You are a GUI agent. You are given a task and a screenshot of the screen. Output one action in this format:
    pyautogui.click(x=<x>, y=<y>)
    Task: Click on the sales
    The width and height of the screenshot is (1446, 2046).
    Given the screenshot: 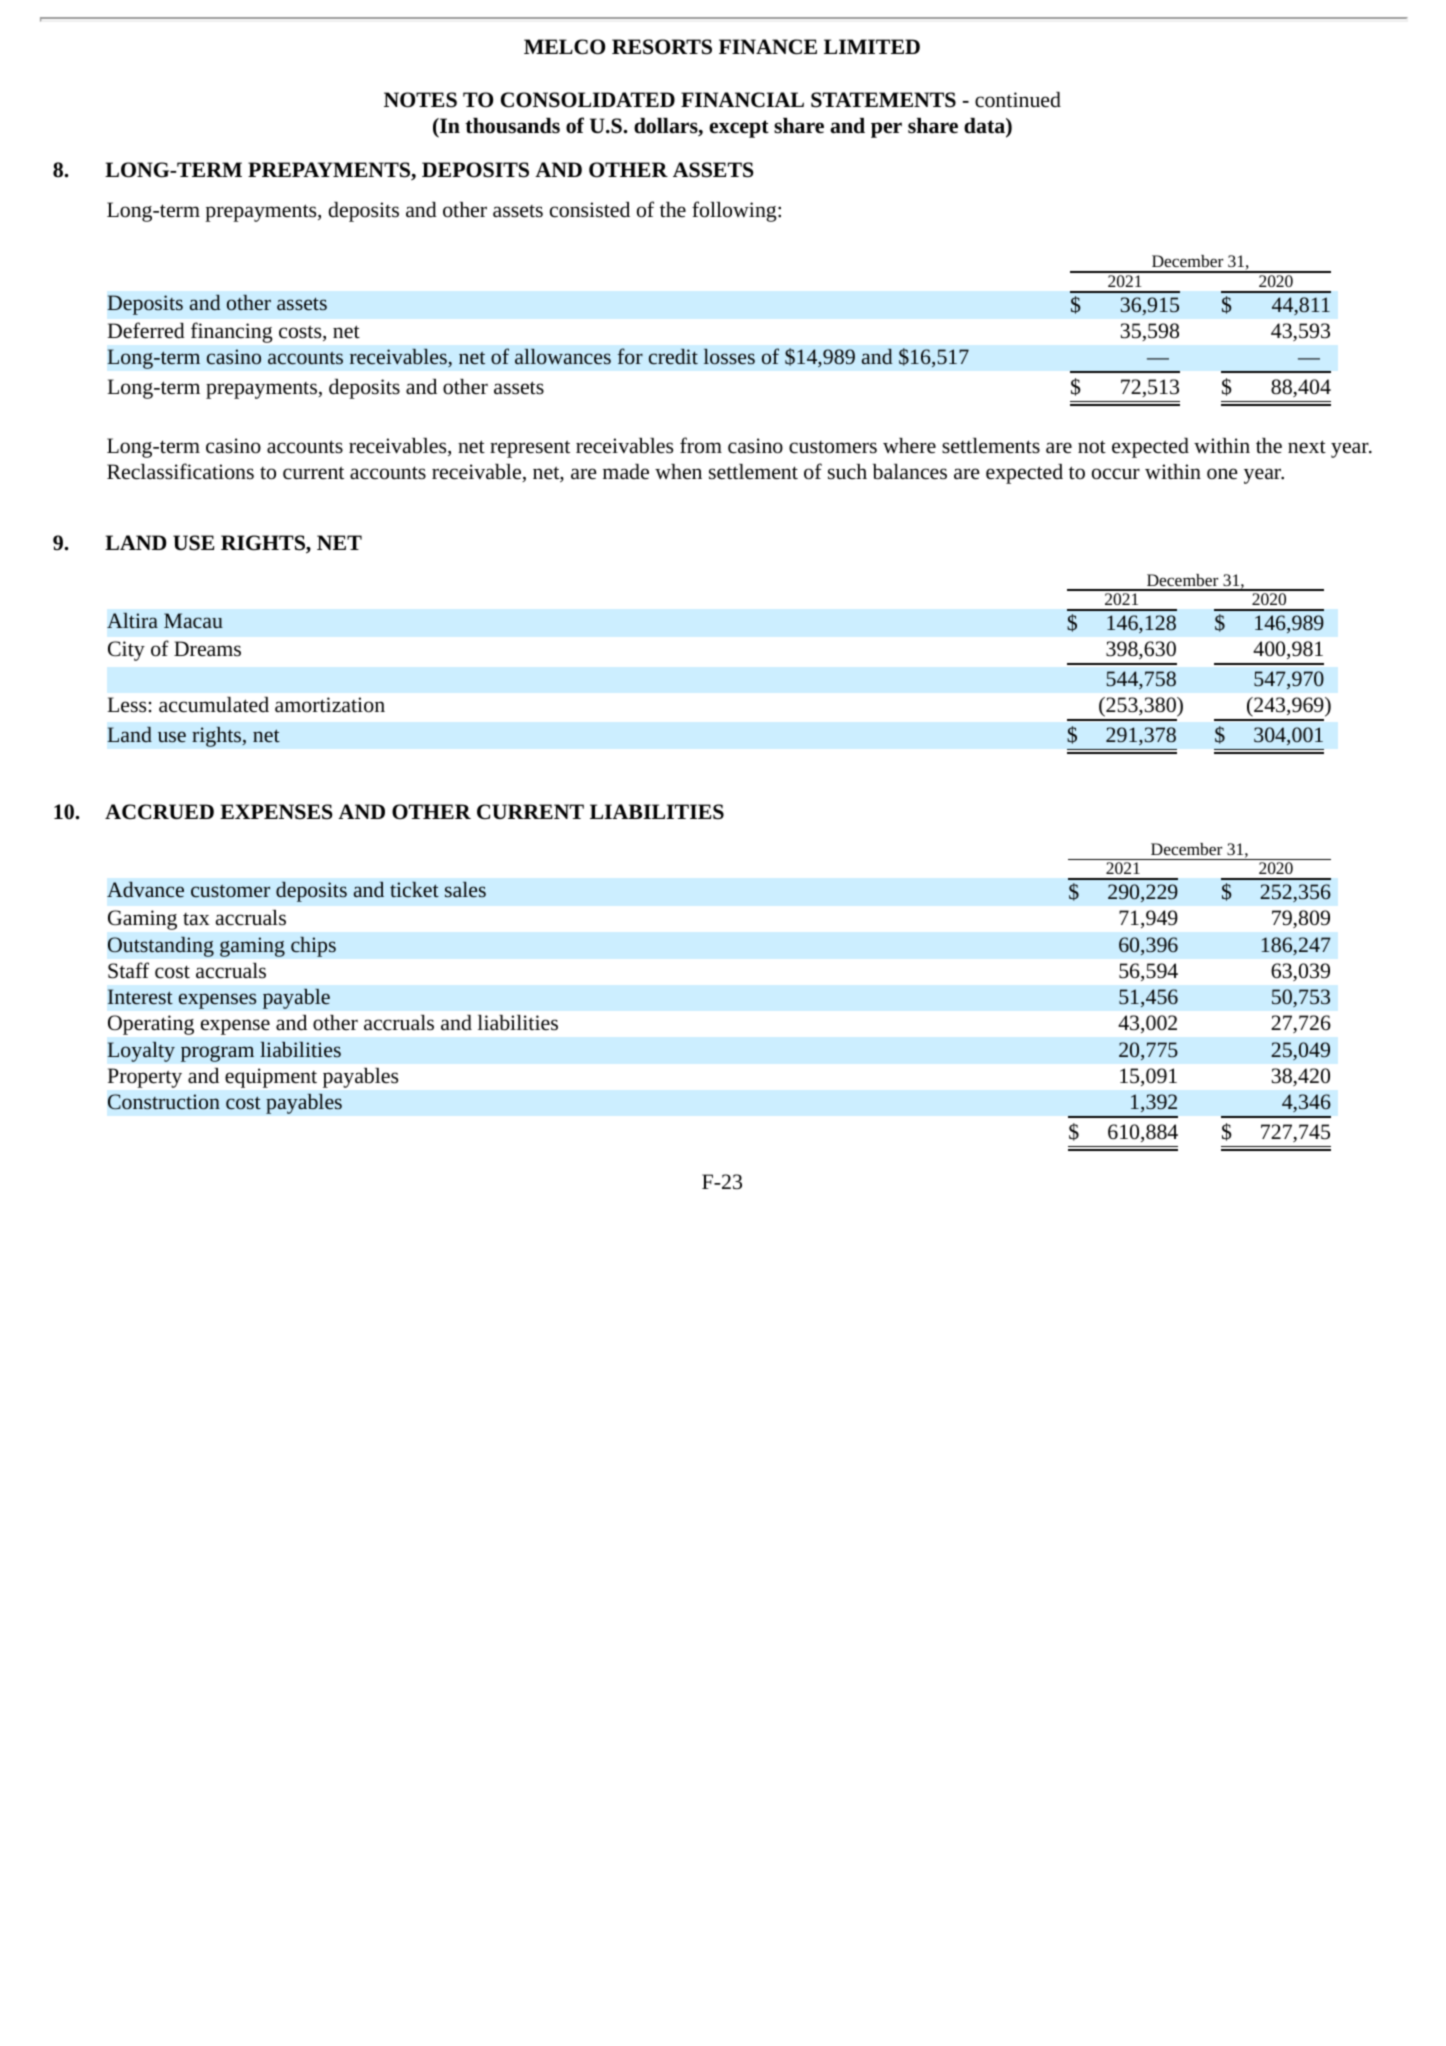 What is the action you would take?
    pyautogui.click(x=465, y=889)
